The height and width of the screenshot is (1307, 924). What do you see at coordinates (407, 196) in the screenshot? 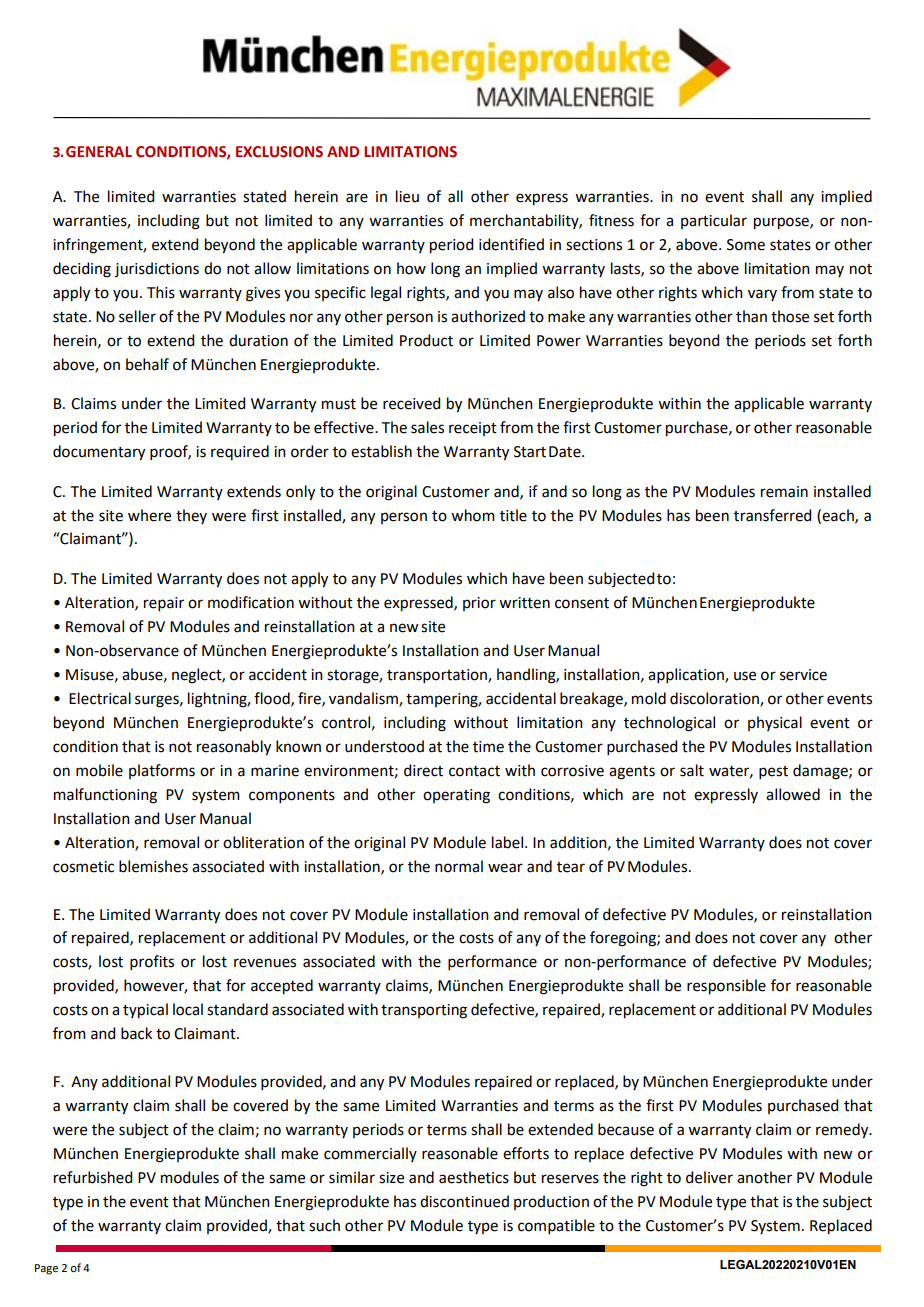
I see `lieu` at bounding box center [407, 196].
